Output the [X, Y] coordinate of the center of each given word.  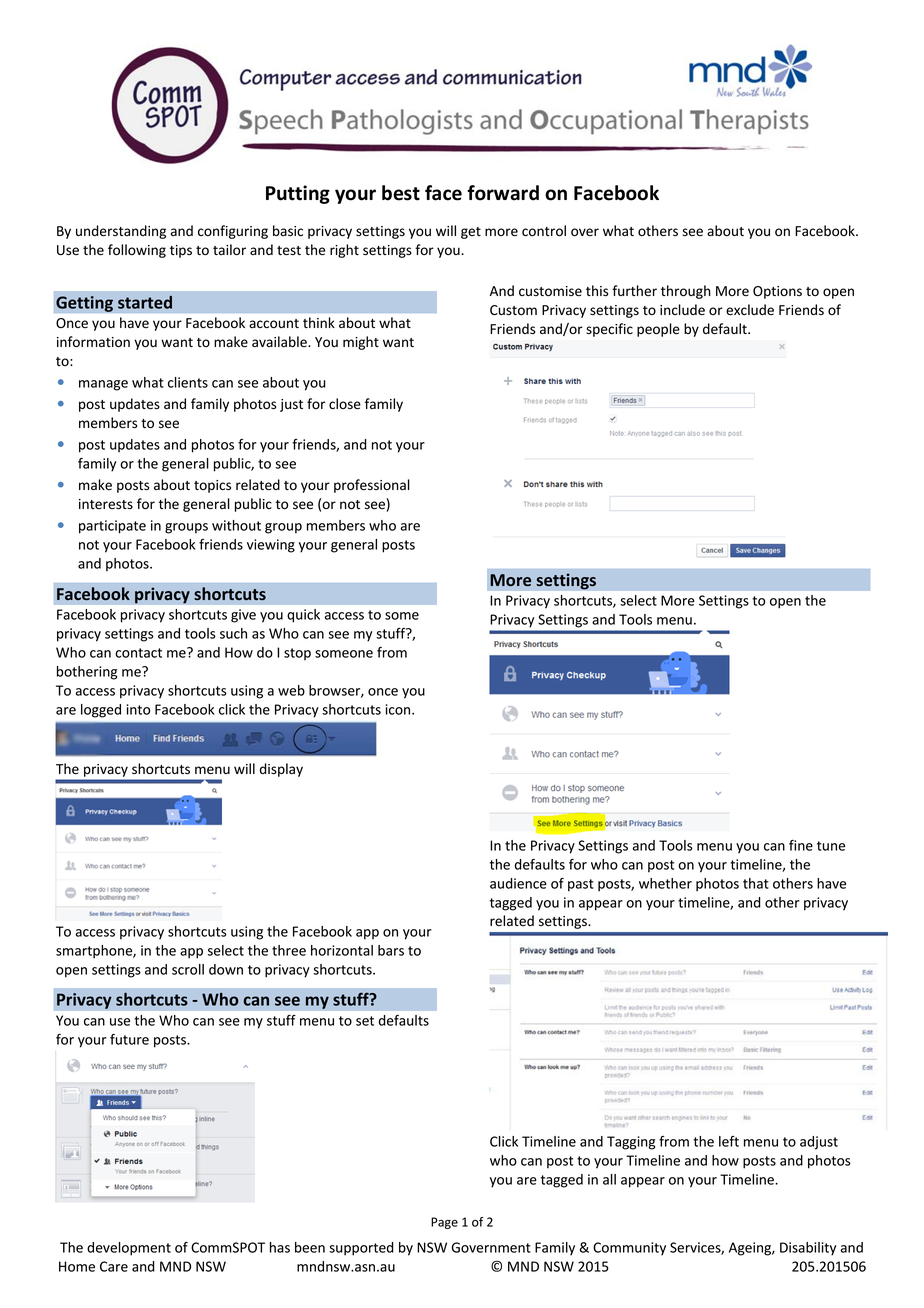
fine [801, 845]
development [129, 1249]
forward [503, 193]
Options [777, 292]
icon [399, 709]
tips [181, 251]
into [138, 709]
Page [444, 1223]
